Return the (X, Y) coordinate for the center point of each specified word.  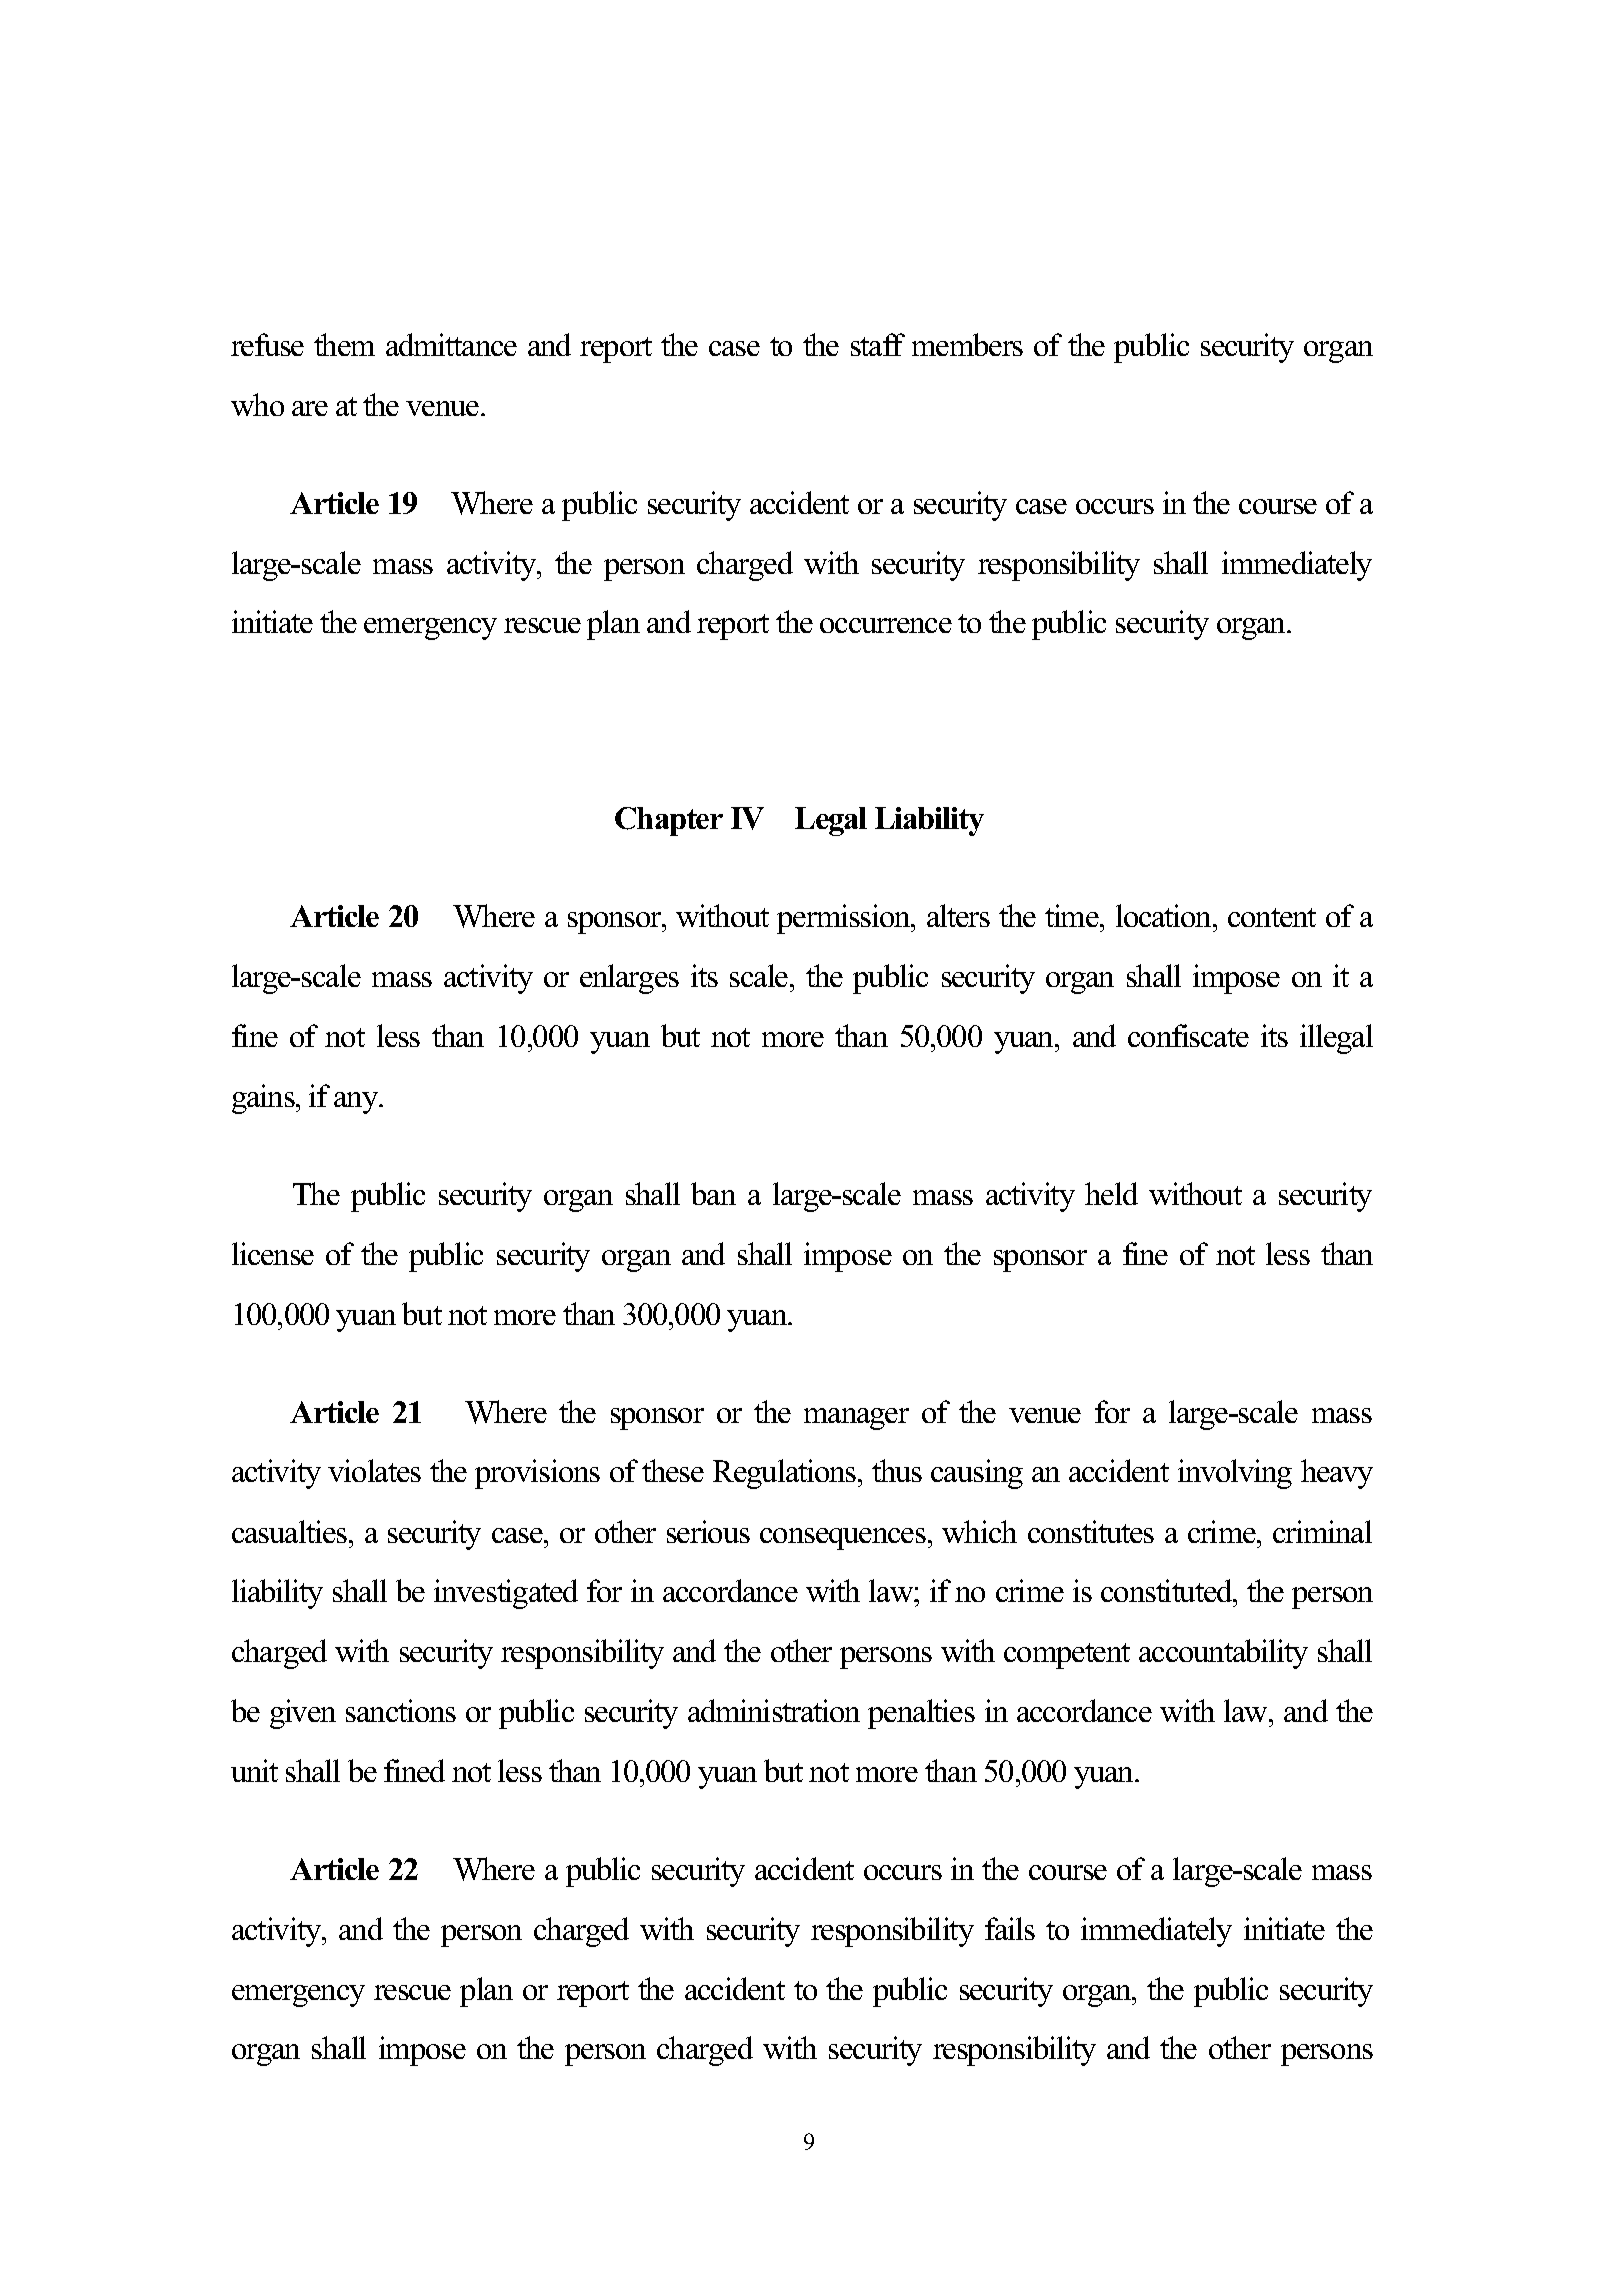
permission (845, 919)
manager (856, 1419)
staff (878, 344)
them (344, 344)
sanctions (401, 1710)
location (1165, 915)
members (967, 344)
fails (1010, 1928)
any (357, 1103)
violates (374, 1470)
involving (1235, 1474)
